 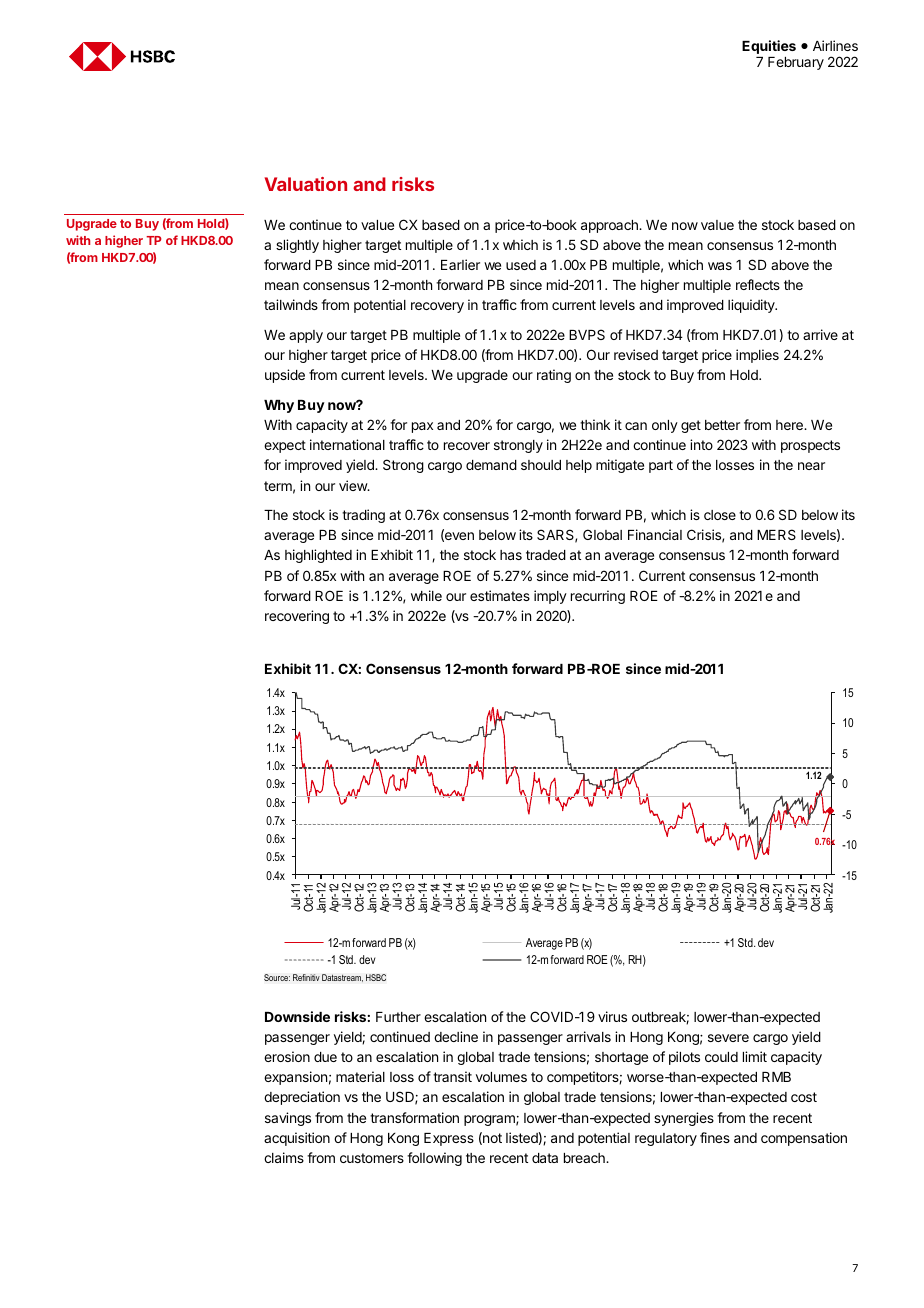 What do you see at coordinates (297, 1139) in the page?
I see `acquisition` at bounding box center [297, 1139].
